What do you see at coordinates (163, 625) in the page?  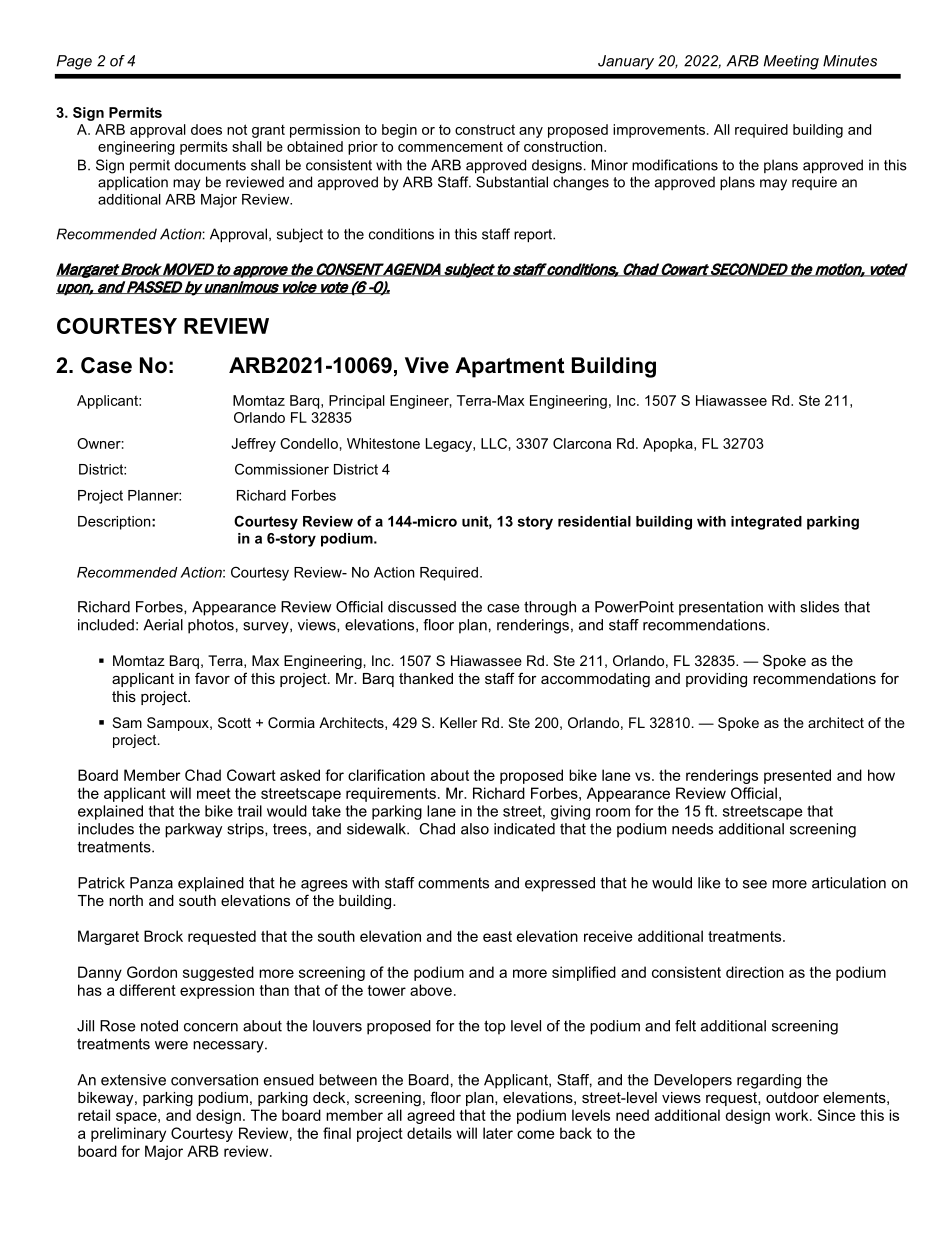 I see `Aerial` at bounding box center [163, 625].
